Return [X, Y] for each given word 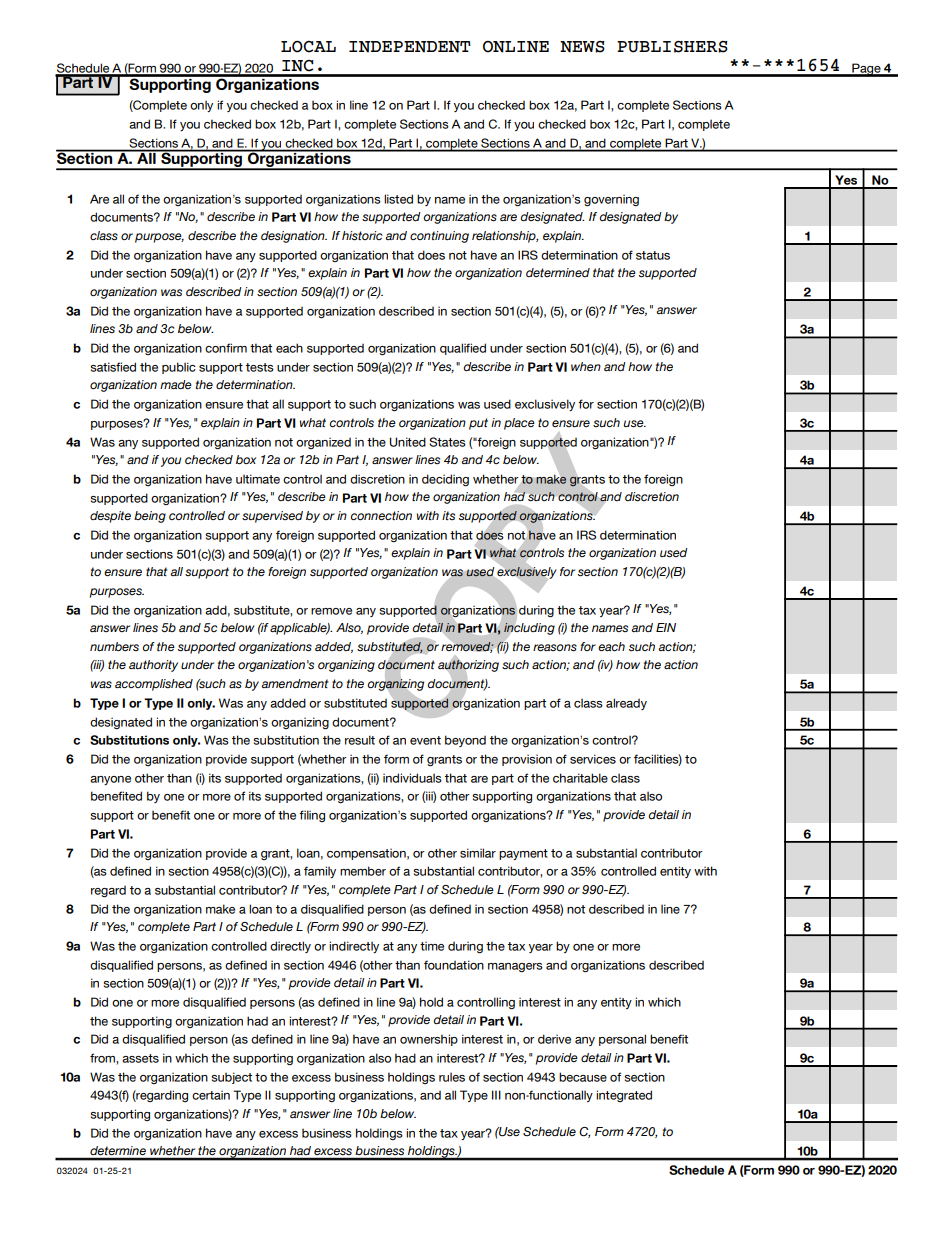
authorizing [468, 666]
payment [523, 854]
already [626, 704]
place [519, 424]
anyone [110, 780]
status [653, 255]
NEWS [582, 47]
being [150, 517]
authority [153, 666]
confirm [226, 348]
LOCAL [308, 47]
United [407, 442]
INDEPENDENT [410, 47]
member [363, 871]
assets [140, 1058]
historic [362, 236]
